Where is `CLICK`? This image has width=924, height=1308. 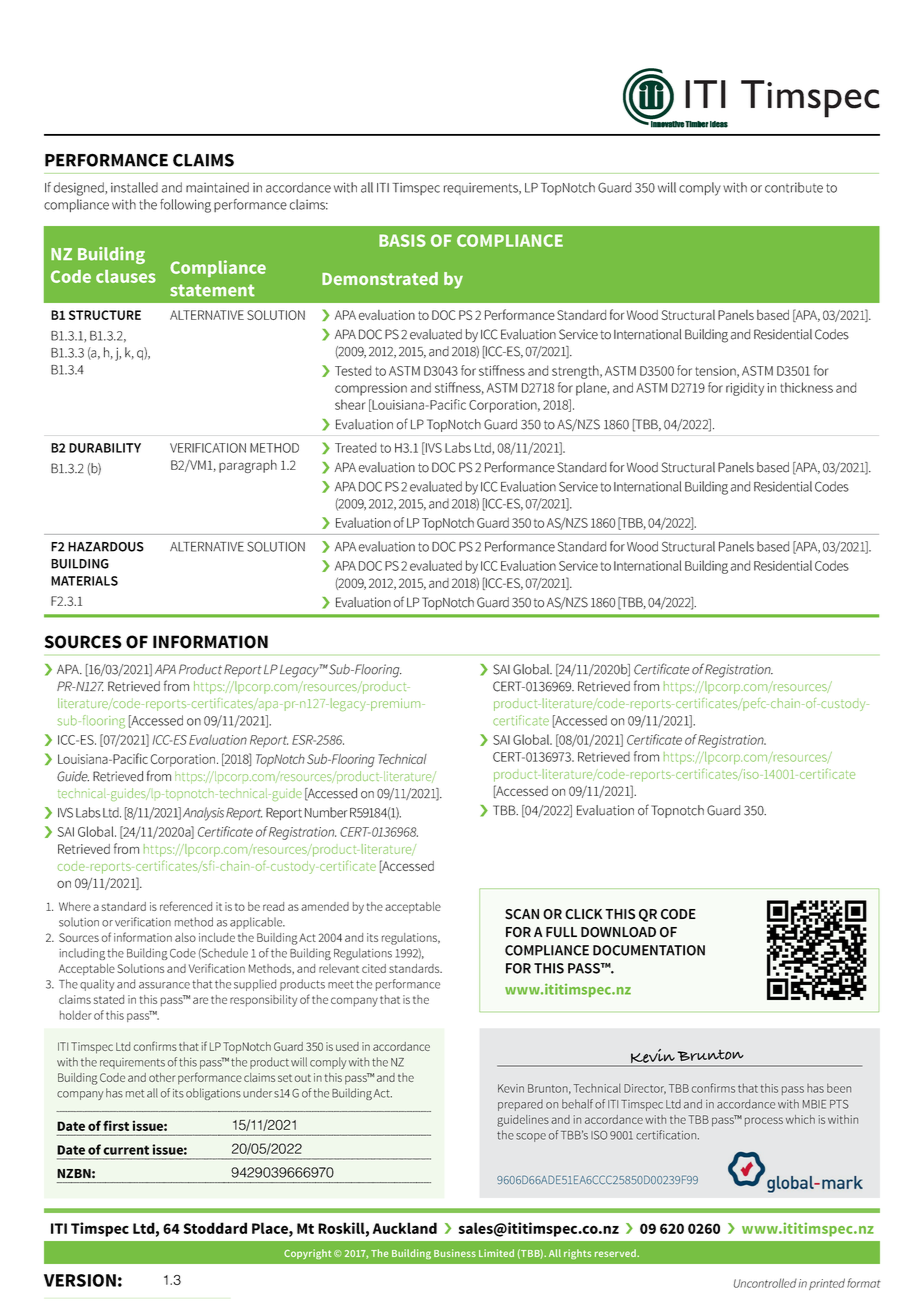 CLICK is located at coordinates (584, 914).
